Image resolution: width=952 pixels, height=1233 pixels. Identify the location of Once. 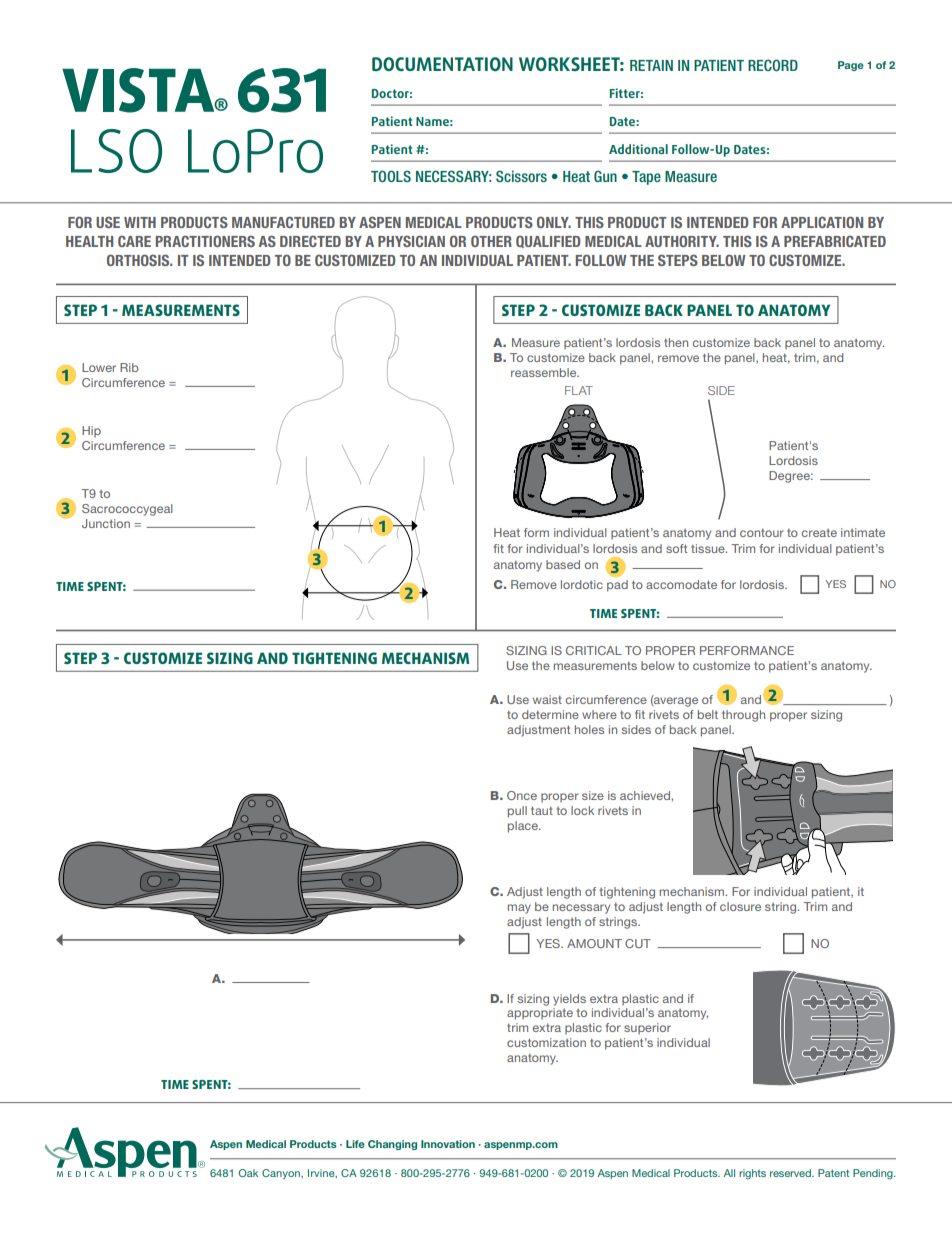
(522, 795).
